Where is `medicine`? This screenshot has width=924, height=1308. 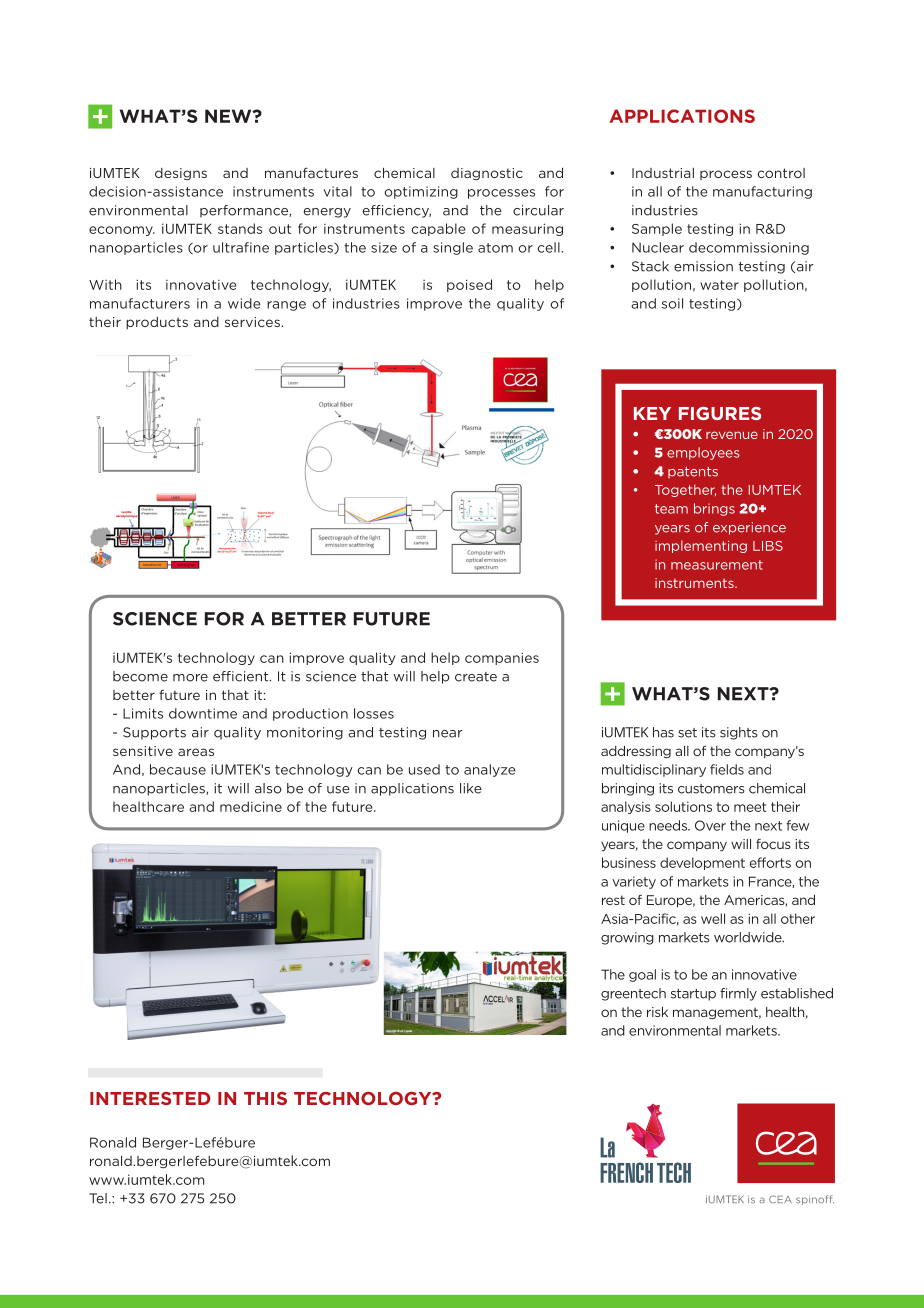
medicine is located at coordinates (251, 806).
